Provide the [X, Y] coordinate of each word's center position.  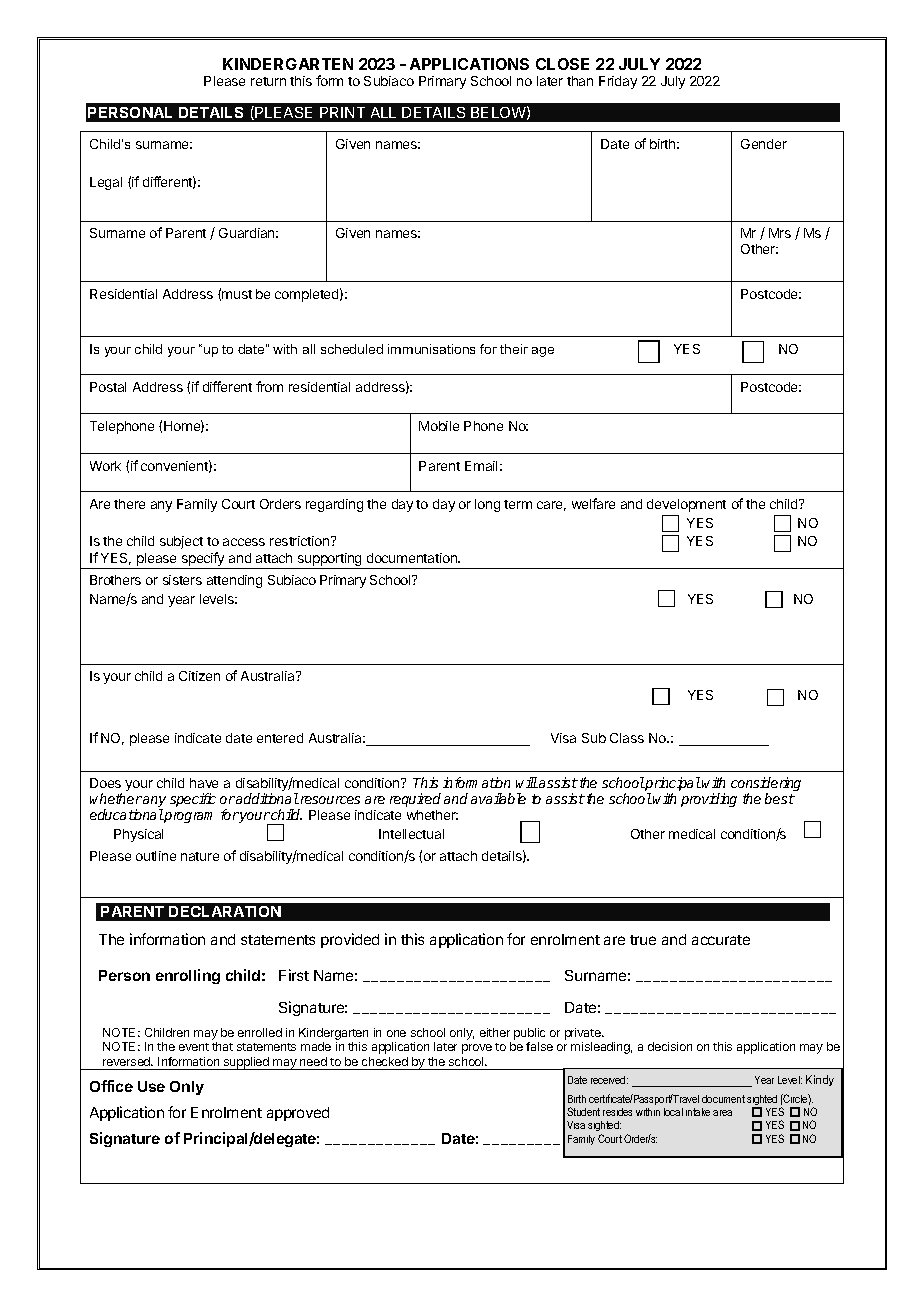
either [495, 1032]
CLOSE [562, 64]
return [268, 81]
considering [766, 785]
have [204, 783]
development [686, 505]
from [269, 386]
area [722, 1113]
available [498, 798]
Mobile [439, 426]
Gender [764, 144]
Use [151, 1086]
